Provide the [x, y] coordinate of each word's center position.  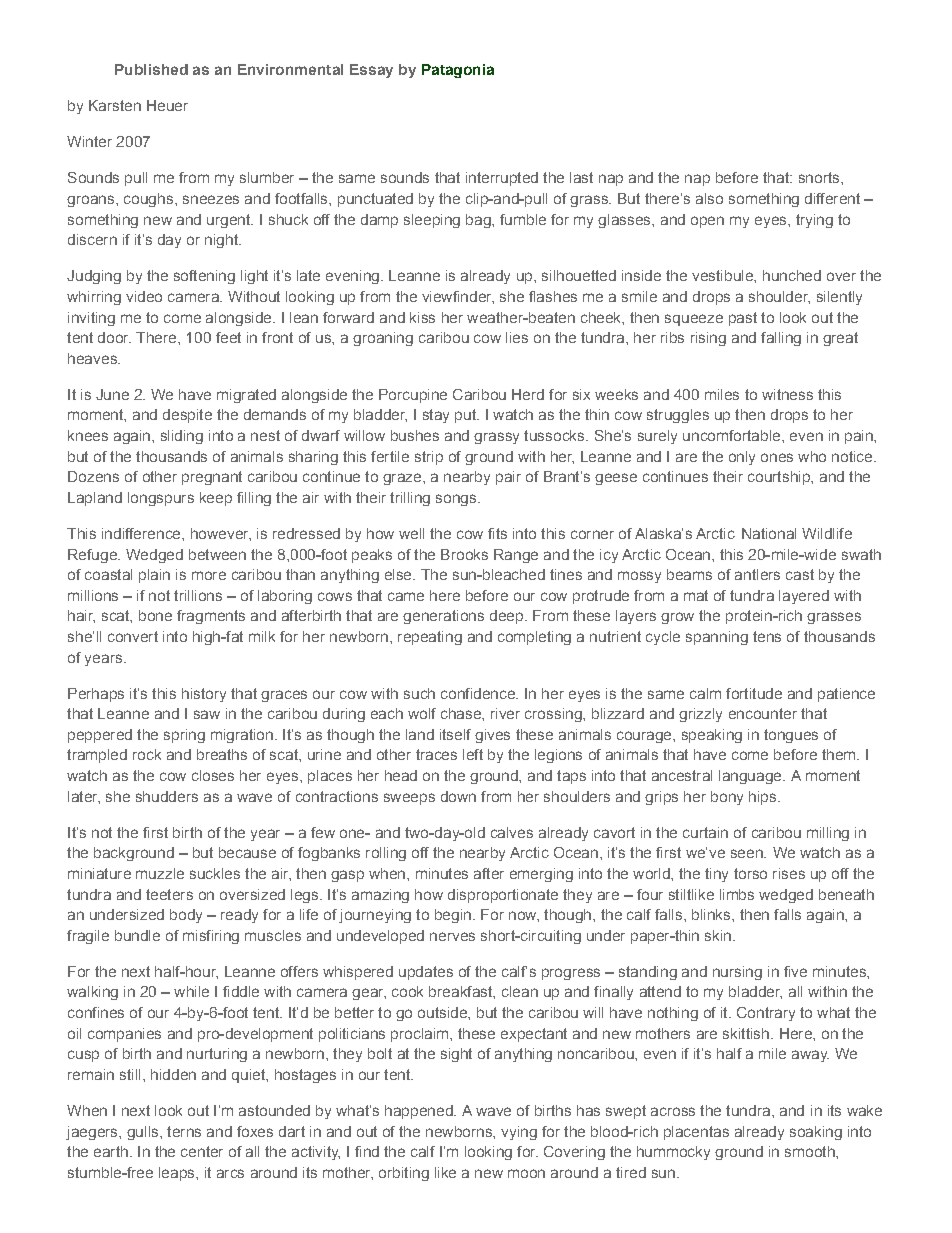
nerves [452, 936]
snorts [820, 177]
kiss [422, 317]
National [769, 533]
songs [457, 500]
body [186, 916]
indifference [142, 533]
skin [718, 935]
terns [184, 1131]
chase [462, 713]
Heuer [167, 105]
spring [184, 736]
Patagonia [458, 71]
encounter [763, 713]
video [144, 296]
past [743, 319]
